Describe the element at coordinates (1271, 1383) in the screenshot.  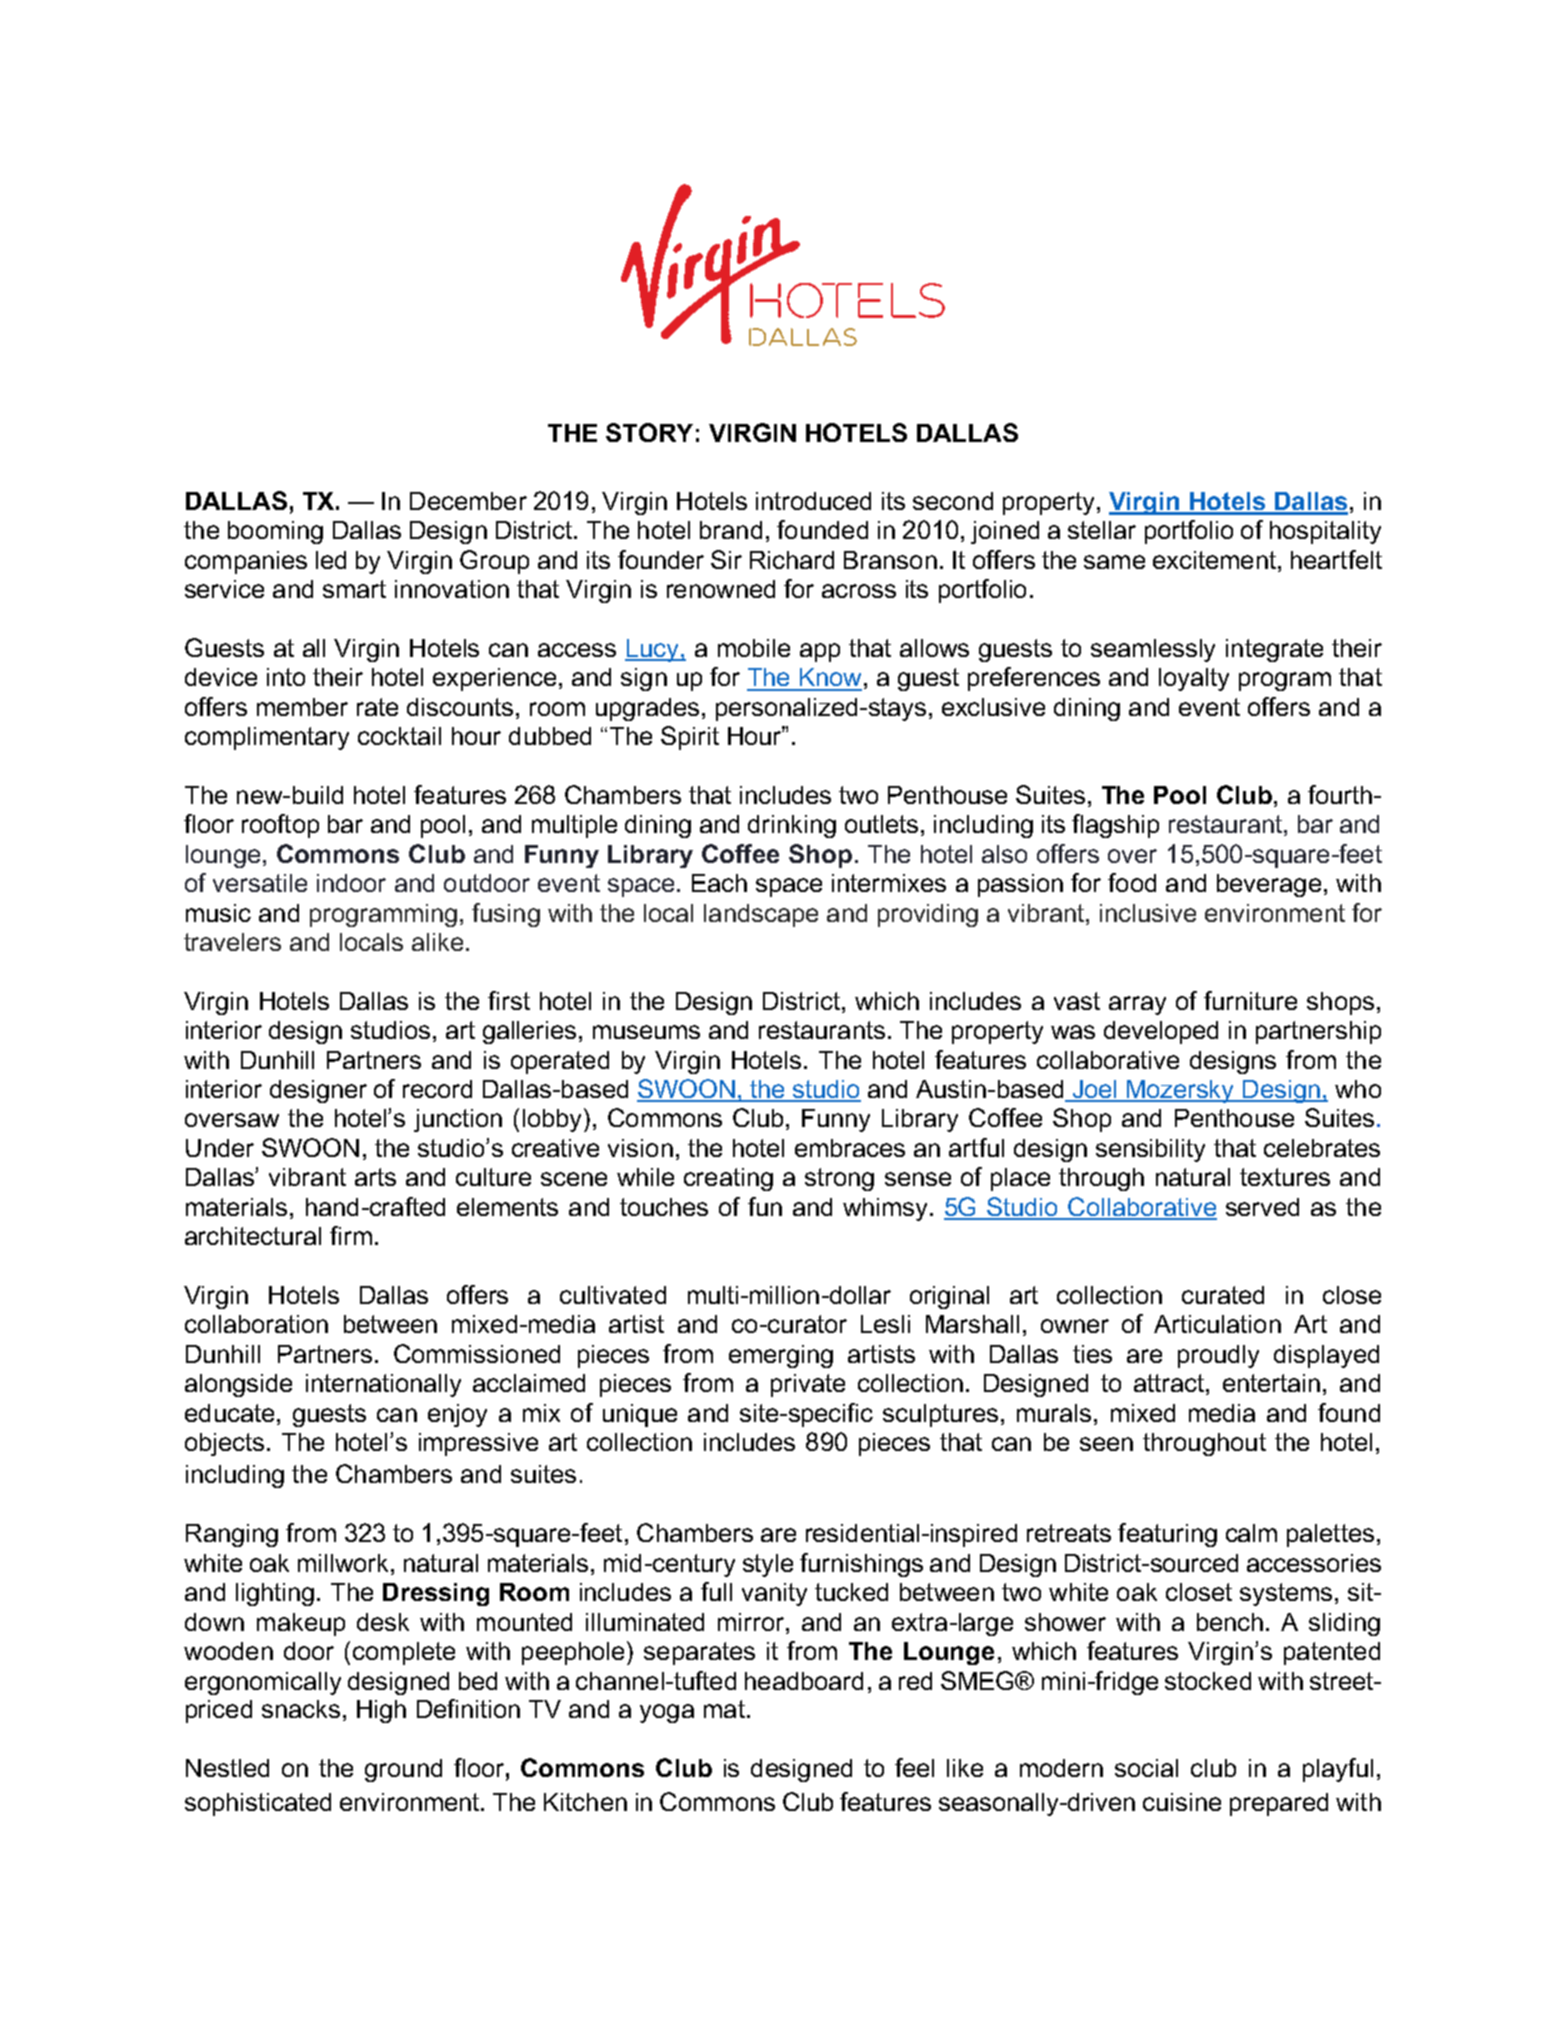
I see `entertain` at that location.
